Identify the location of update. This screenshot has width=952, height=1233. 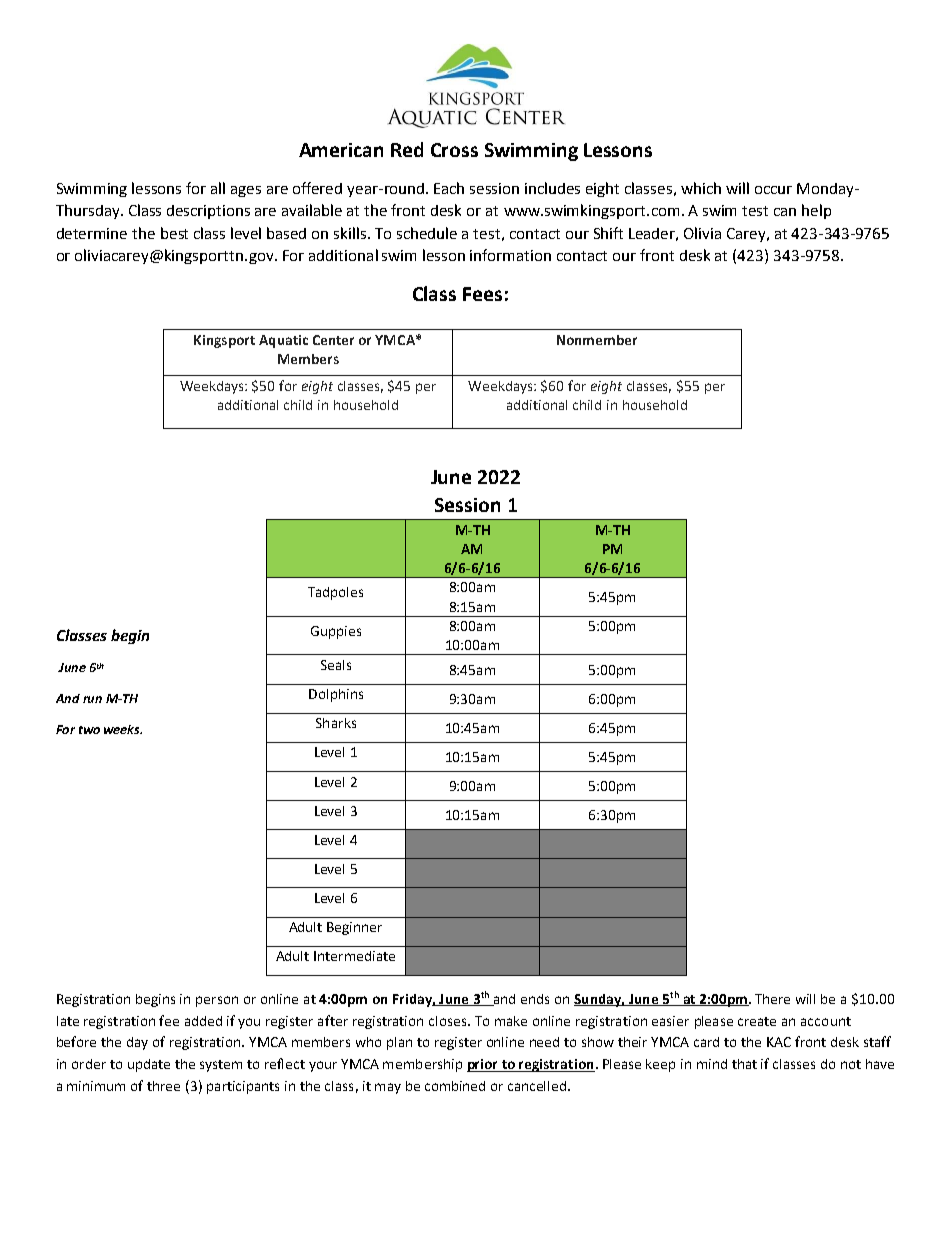
(149, 1065).
